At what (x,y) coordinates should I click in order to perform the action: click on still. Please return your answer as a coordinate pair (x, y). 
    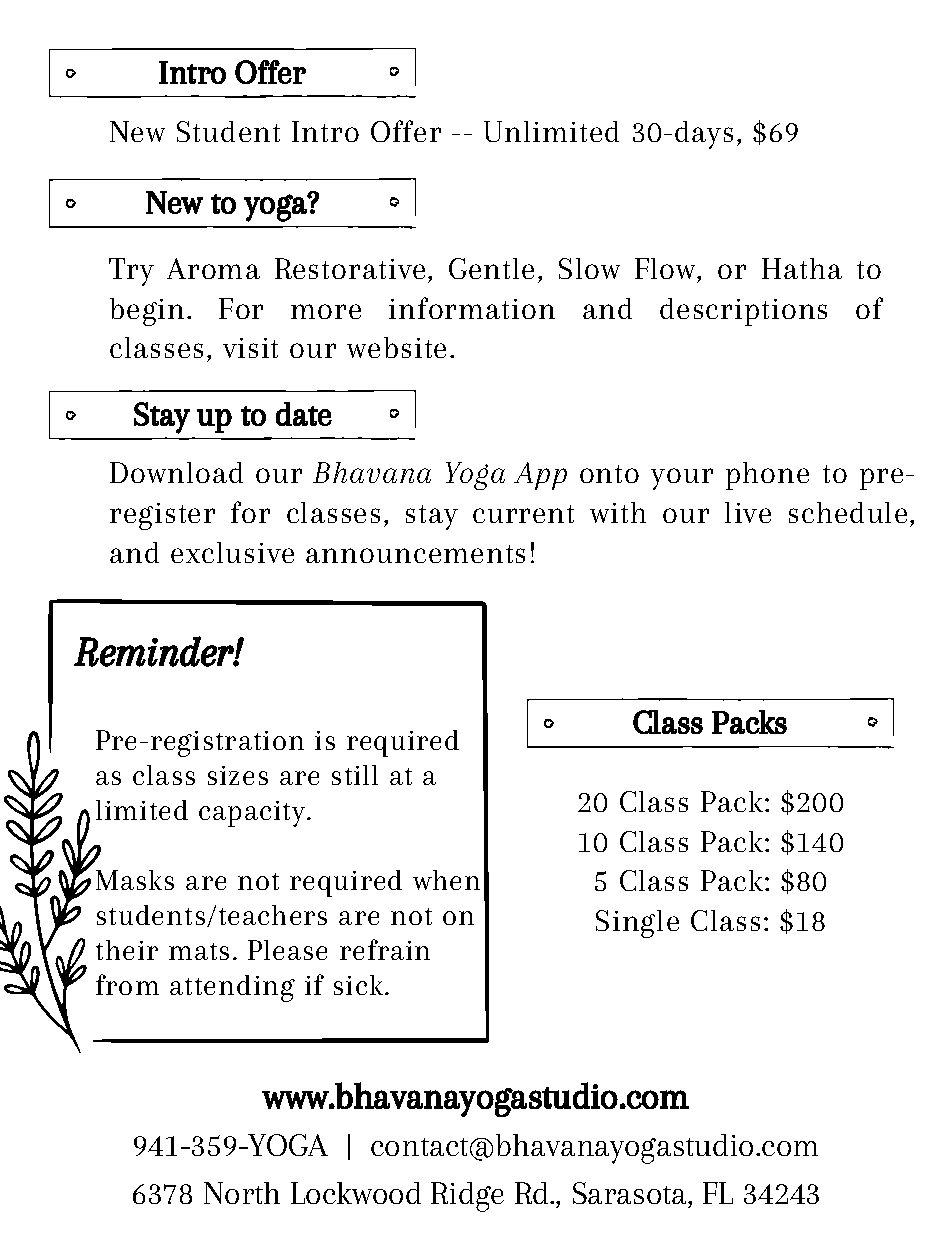
    Looking at the image, I should click on (355, 775).
